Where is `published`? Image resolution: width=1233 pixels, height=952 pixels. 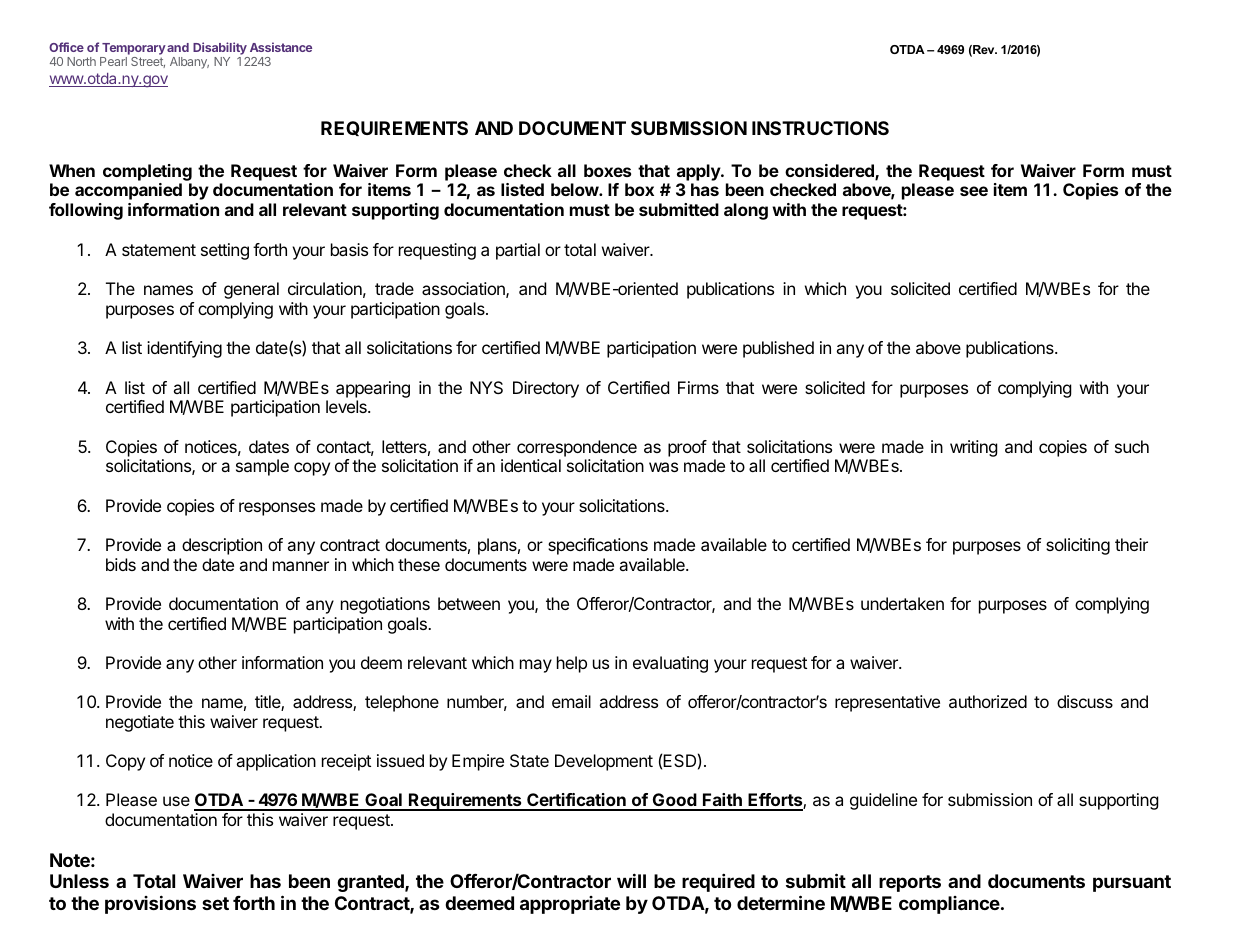
published is located at coordinates (778, 349).
